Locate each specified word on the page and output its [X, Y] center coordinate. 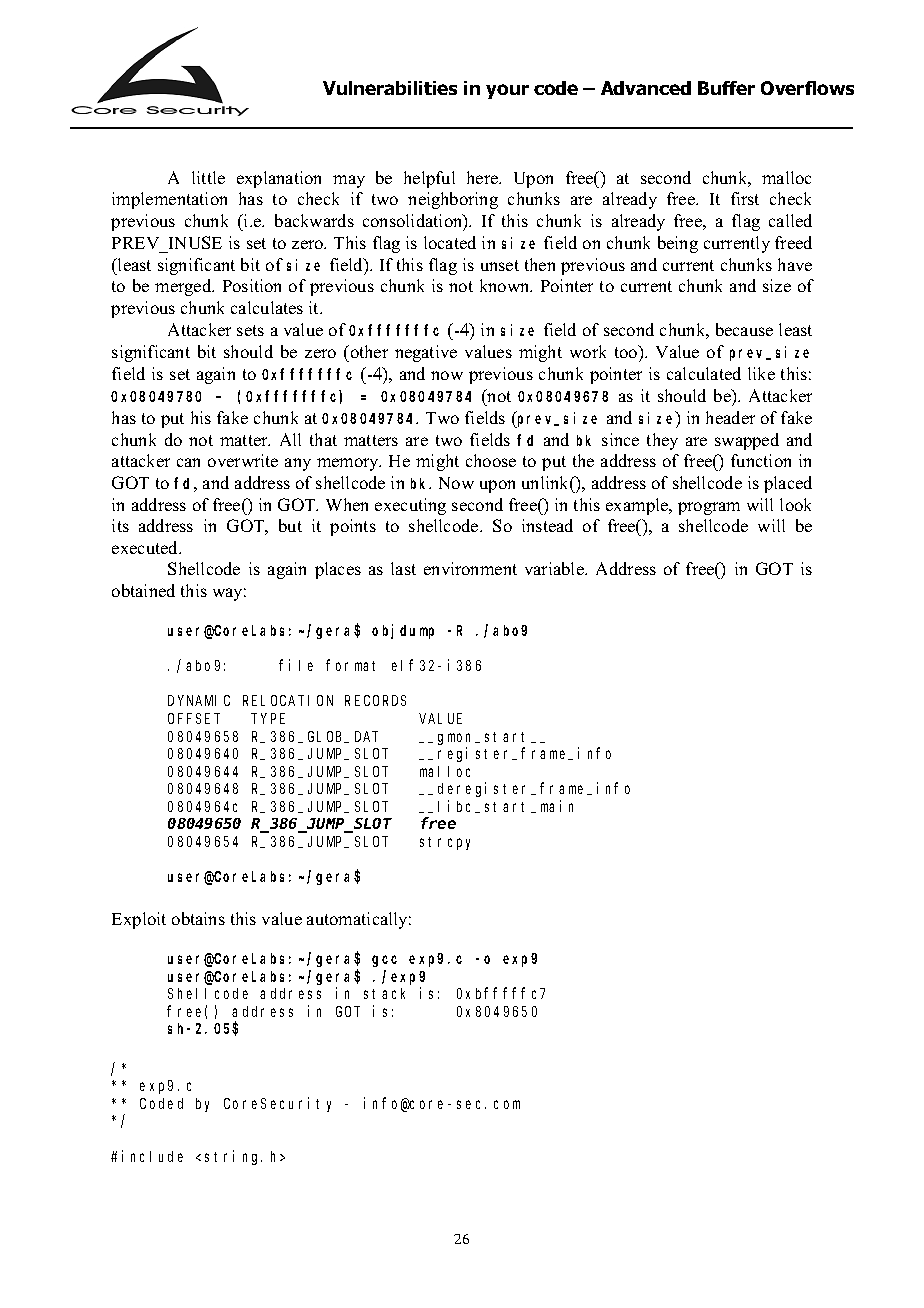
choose [491, 460]
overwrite [243, 460]
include [152, 1156]
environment [470, 568]
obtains [198, 918]
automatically [359, 920]
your [507, 91]
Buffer [726, 88]
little [208, 177]
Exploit [139, 920]
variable [555, 568]
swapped [747, 441]
